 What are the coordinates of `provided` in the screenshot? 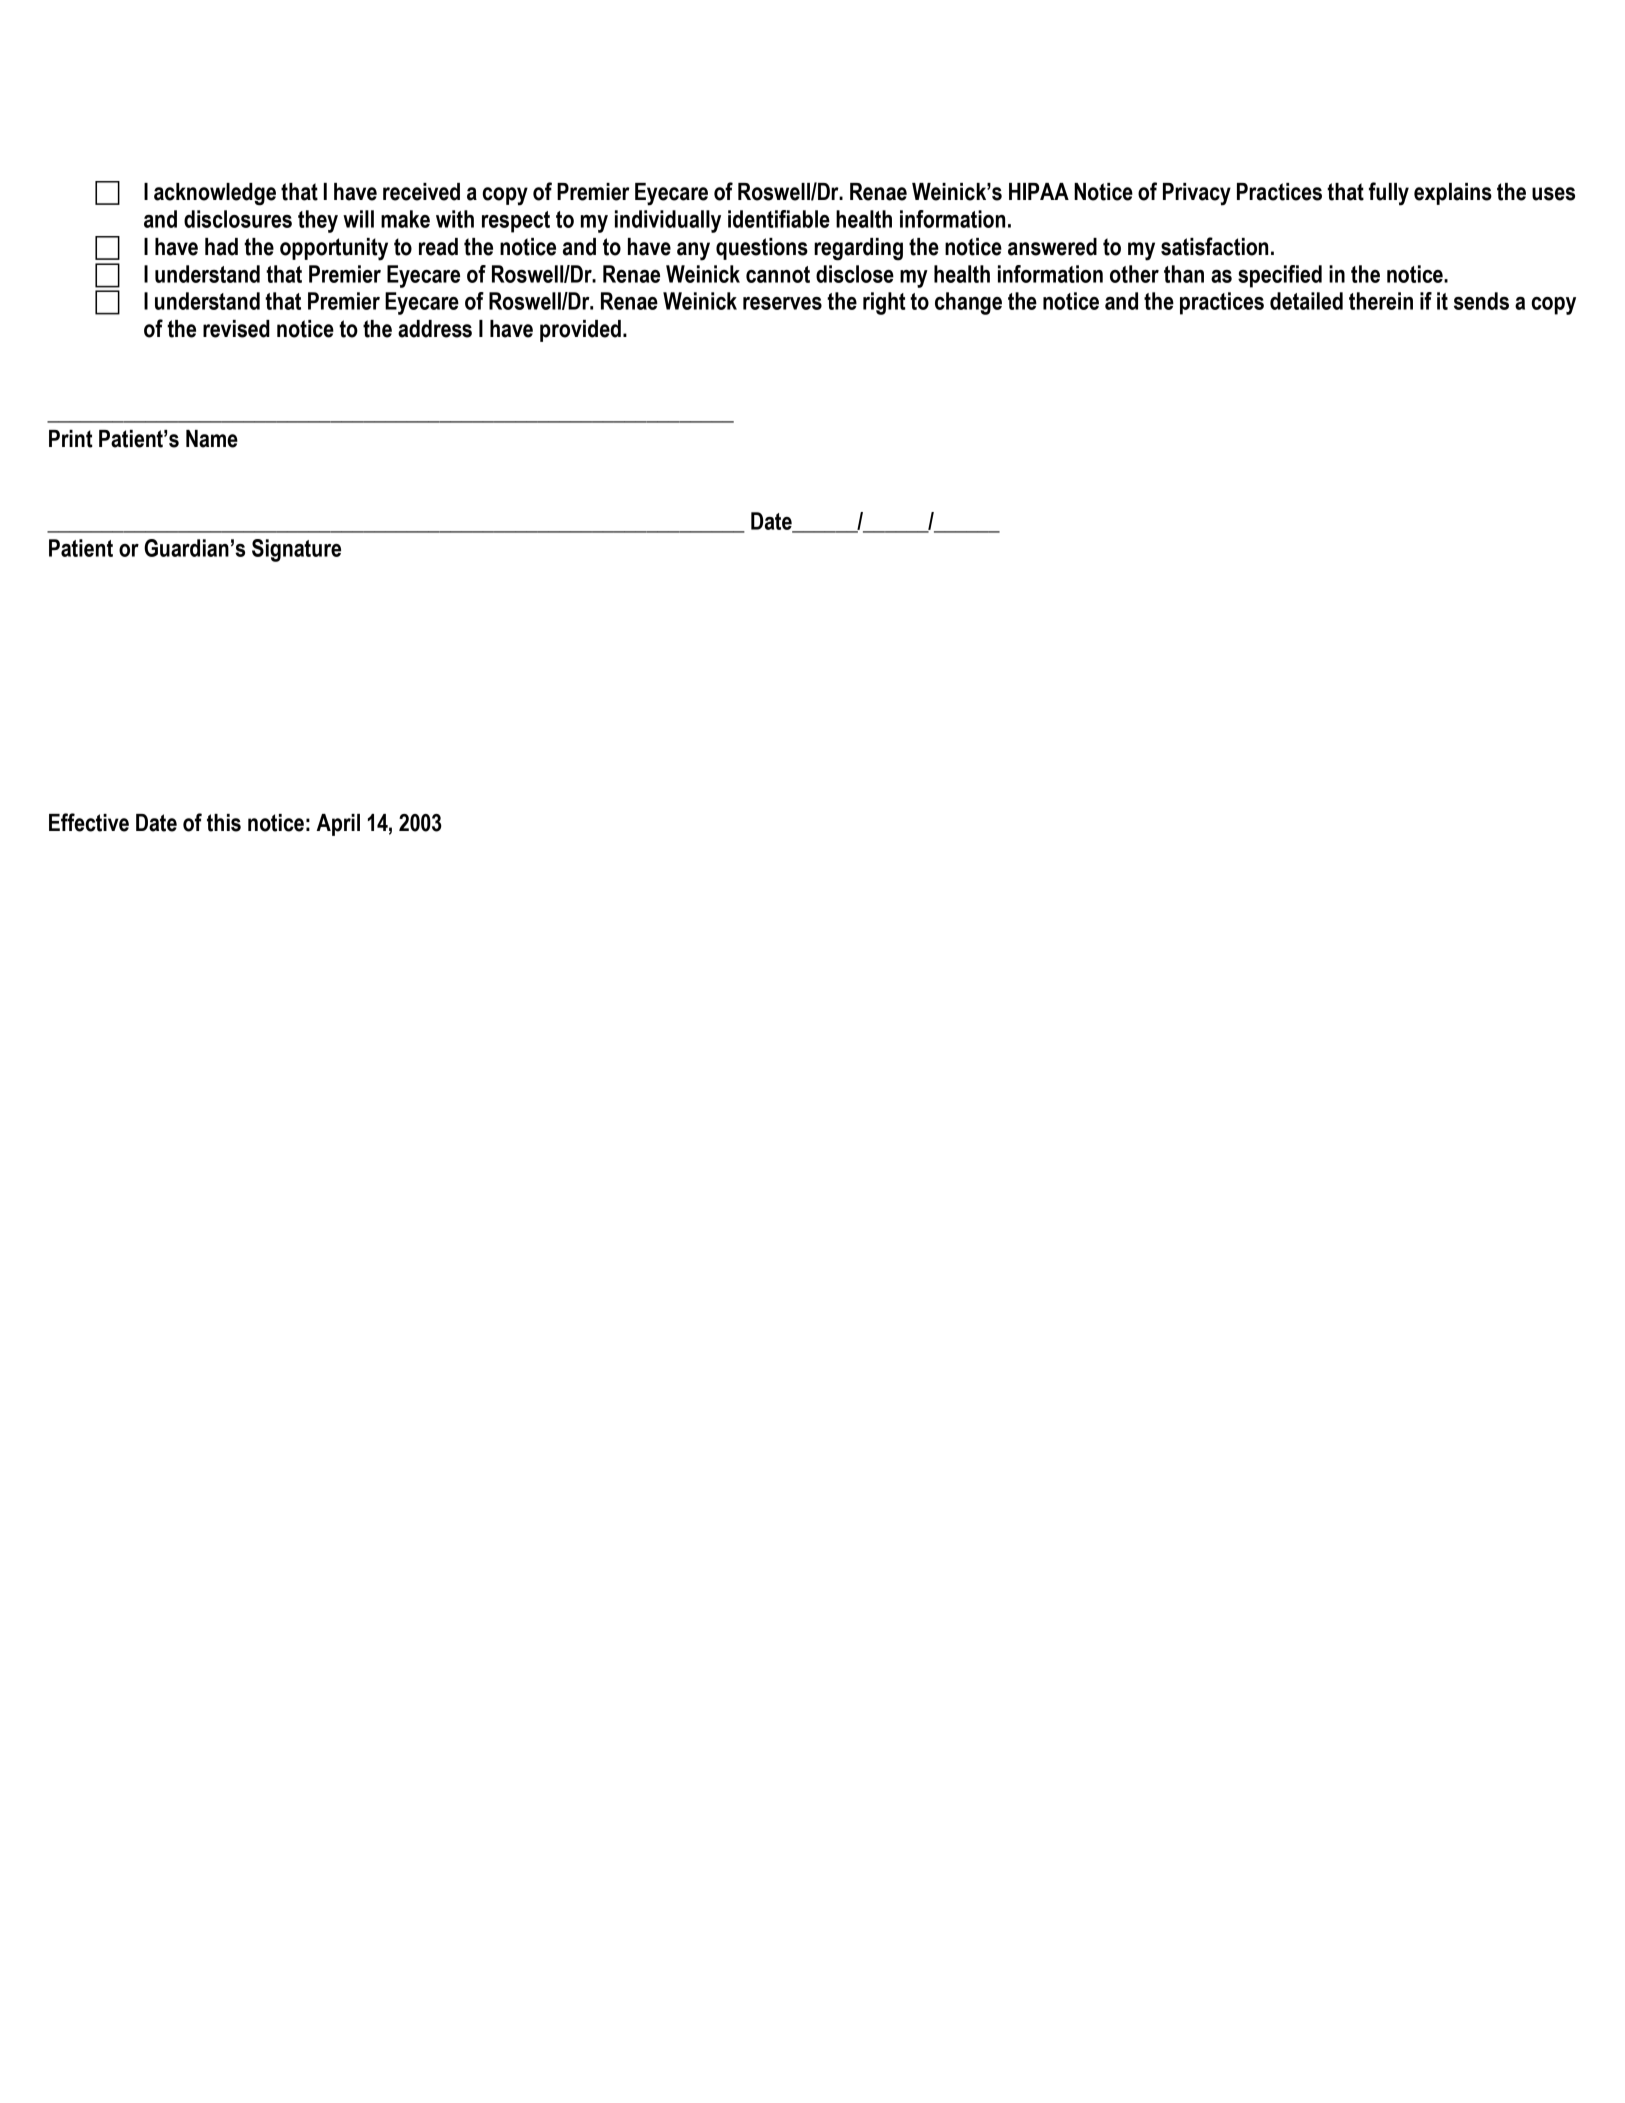 It's located at (580, 331).
